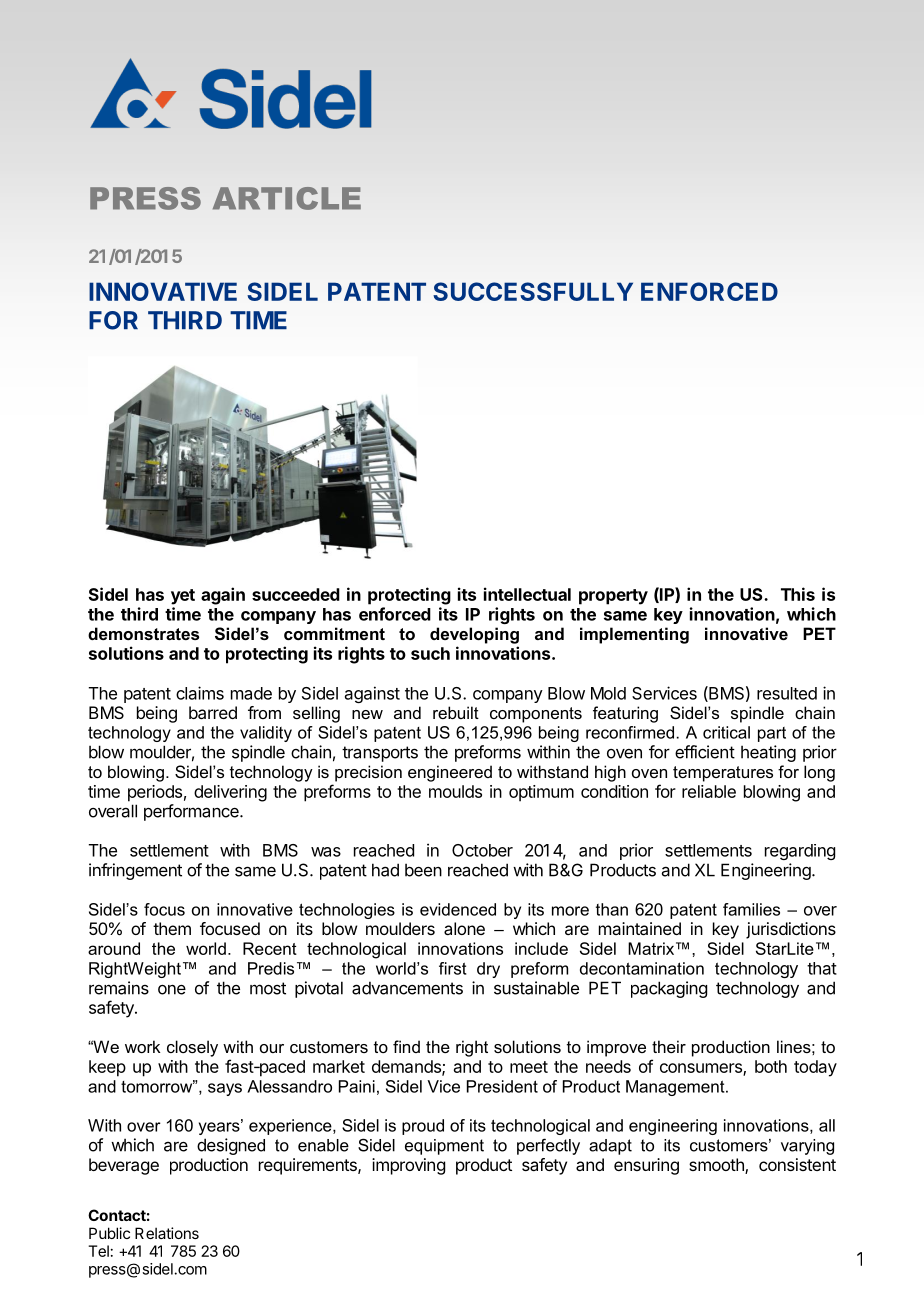 Image resolution: width=924 pixels, height=1308 pixels. What do you see at coordinates (533, 291) in the document?
I see `SUCCESSFULLY` at bounding box center [533, 291].
